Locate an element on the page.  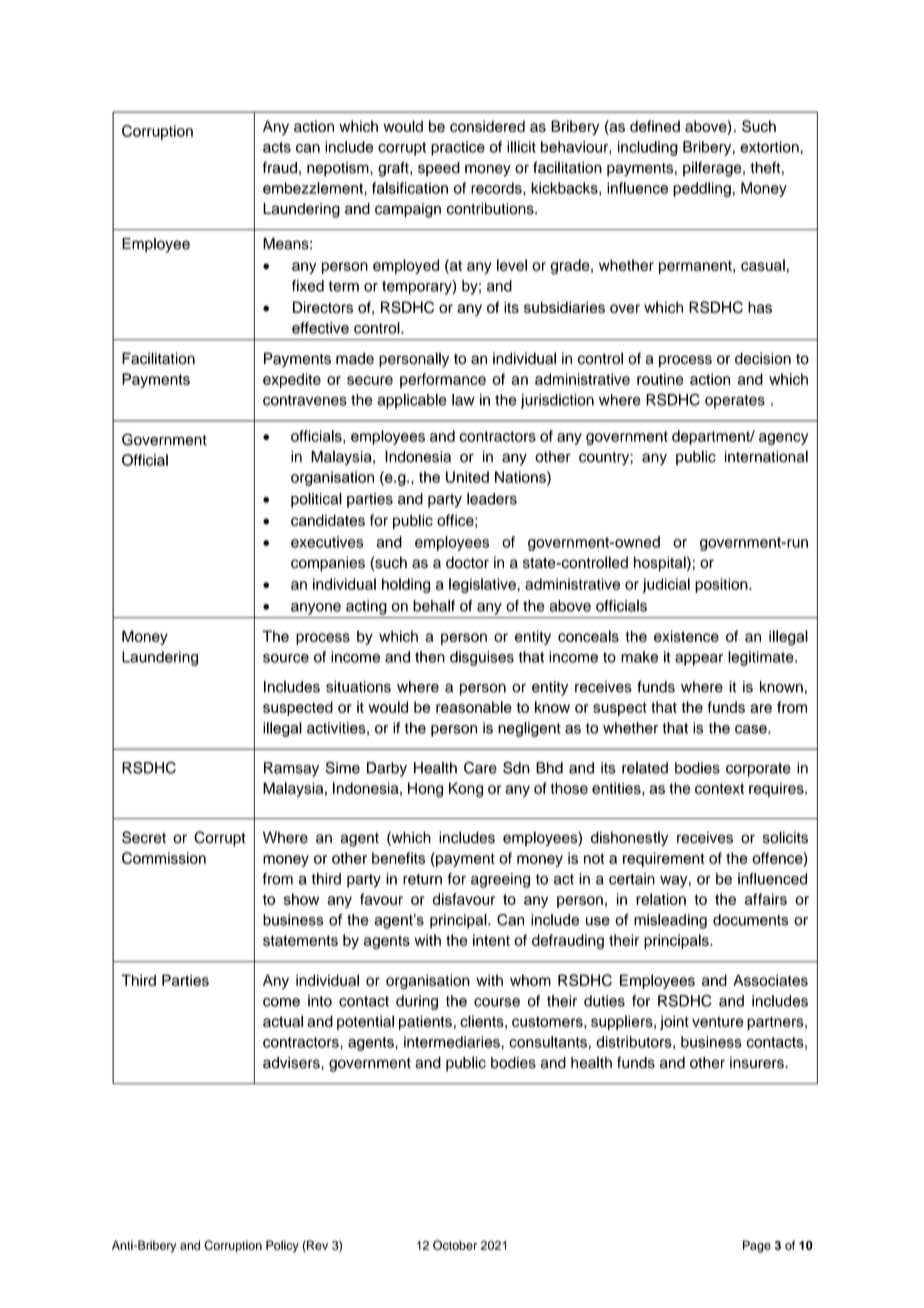
nepotism is located at coordinates (339, 169).
